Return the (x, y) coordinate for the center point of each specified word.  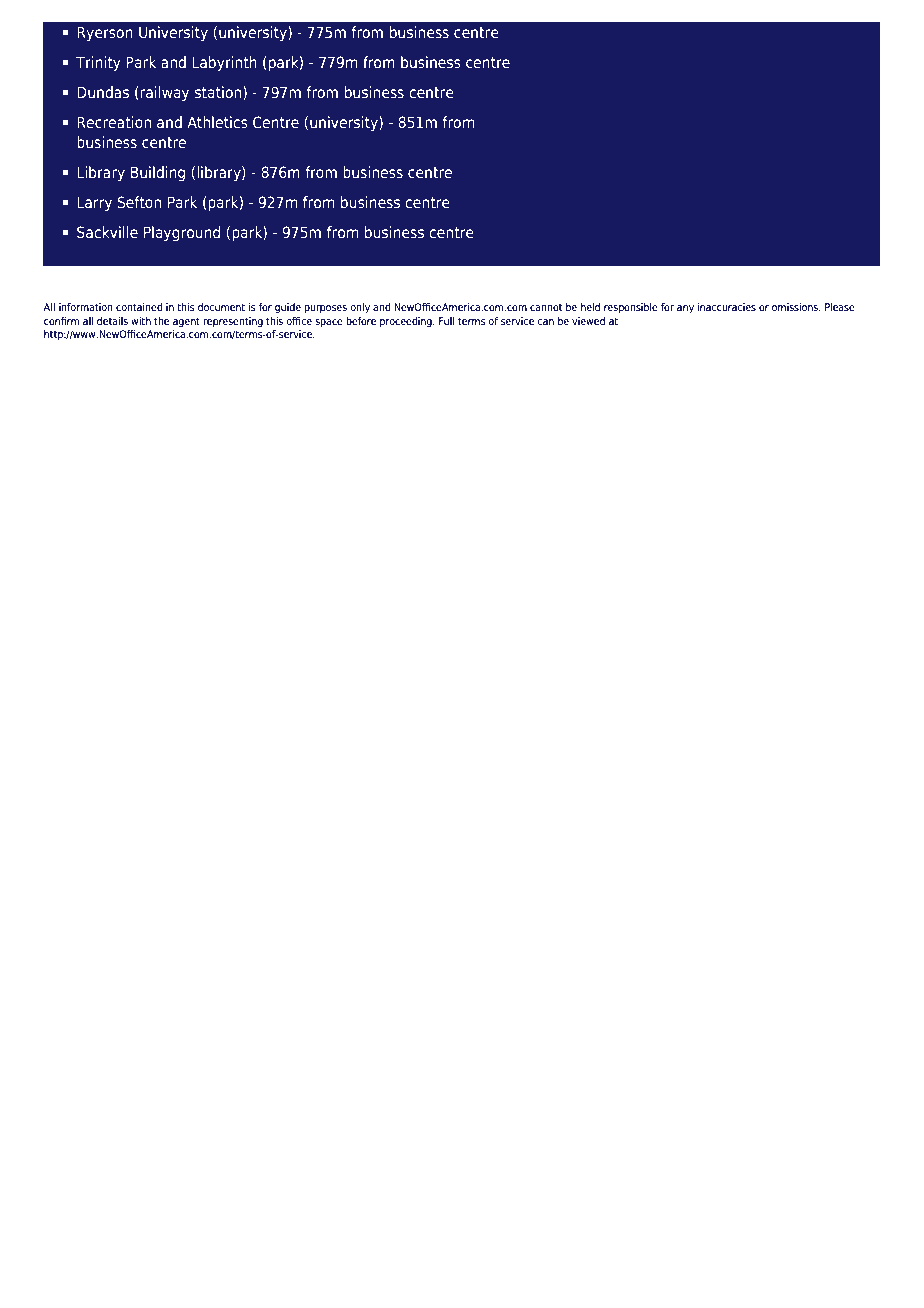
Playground (182, 233)
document (221, 307)
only (360, 308)
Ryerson (105, 33)
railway (164, 93)
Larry (94, 203)
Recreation (114, 122)
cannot (546, 307)
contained (139, 307)
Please (840, 307)
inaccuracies (726, 307)
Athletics (217, 122)
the (161, 321)
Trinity (98, 64)
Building (158, 173)
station (219, 93)
